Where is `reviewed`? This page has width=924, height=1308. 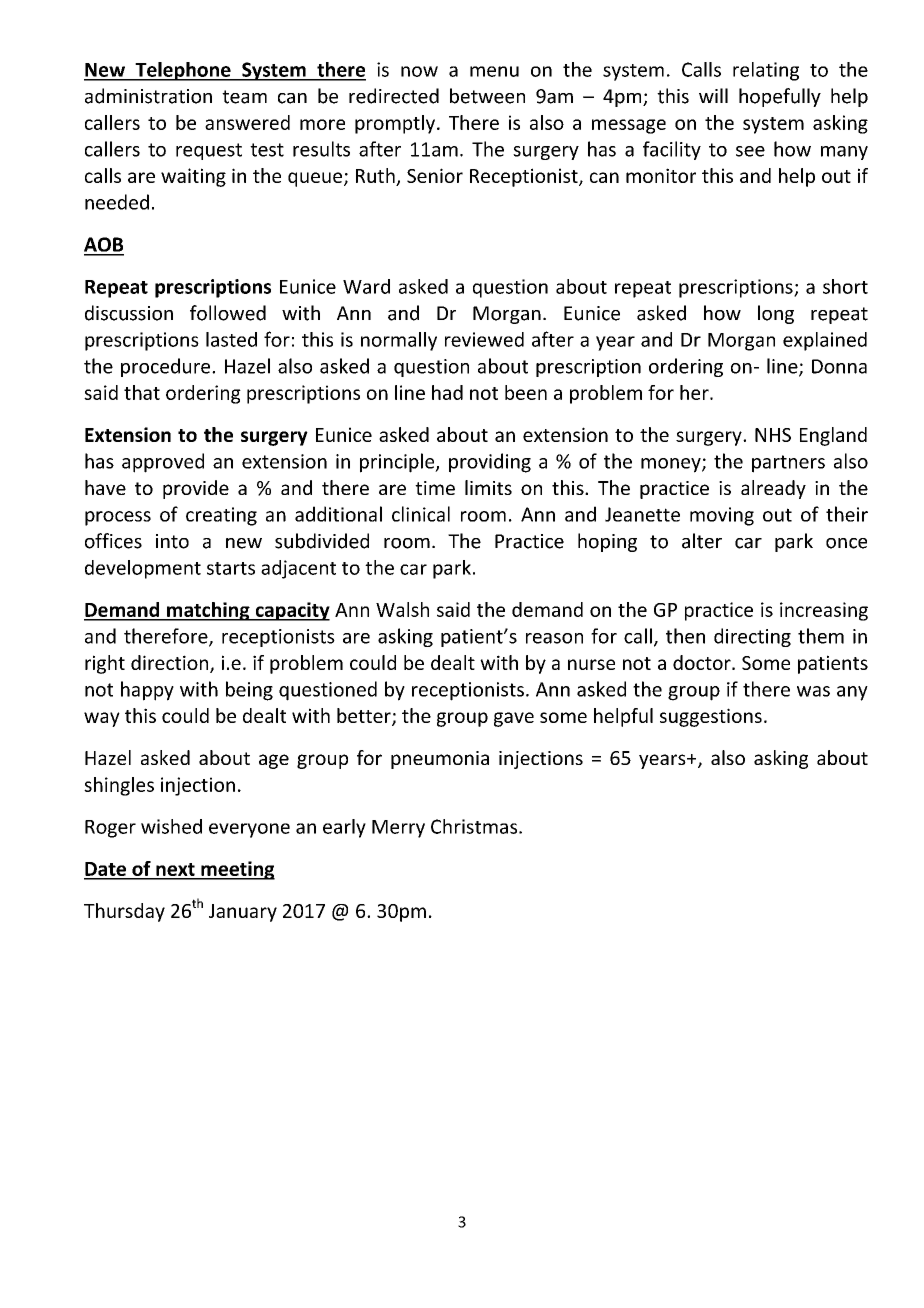
reviewed is located at coordinates (484, 339).
